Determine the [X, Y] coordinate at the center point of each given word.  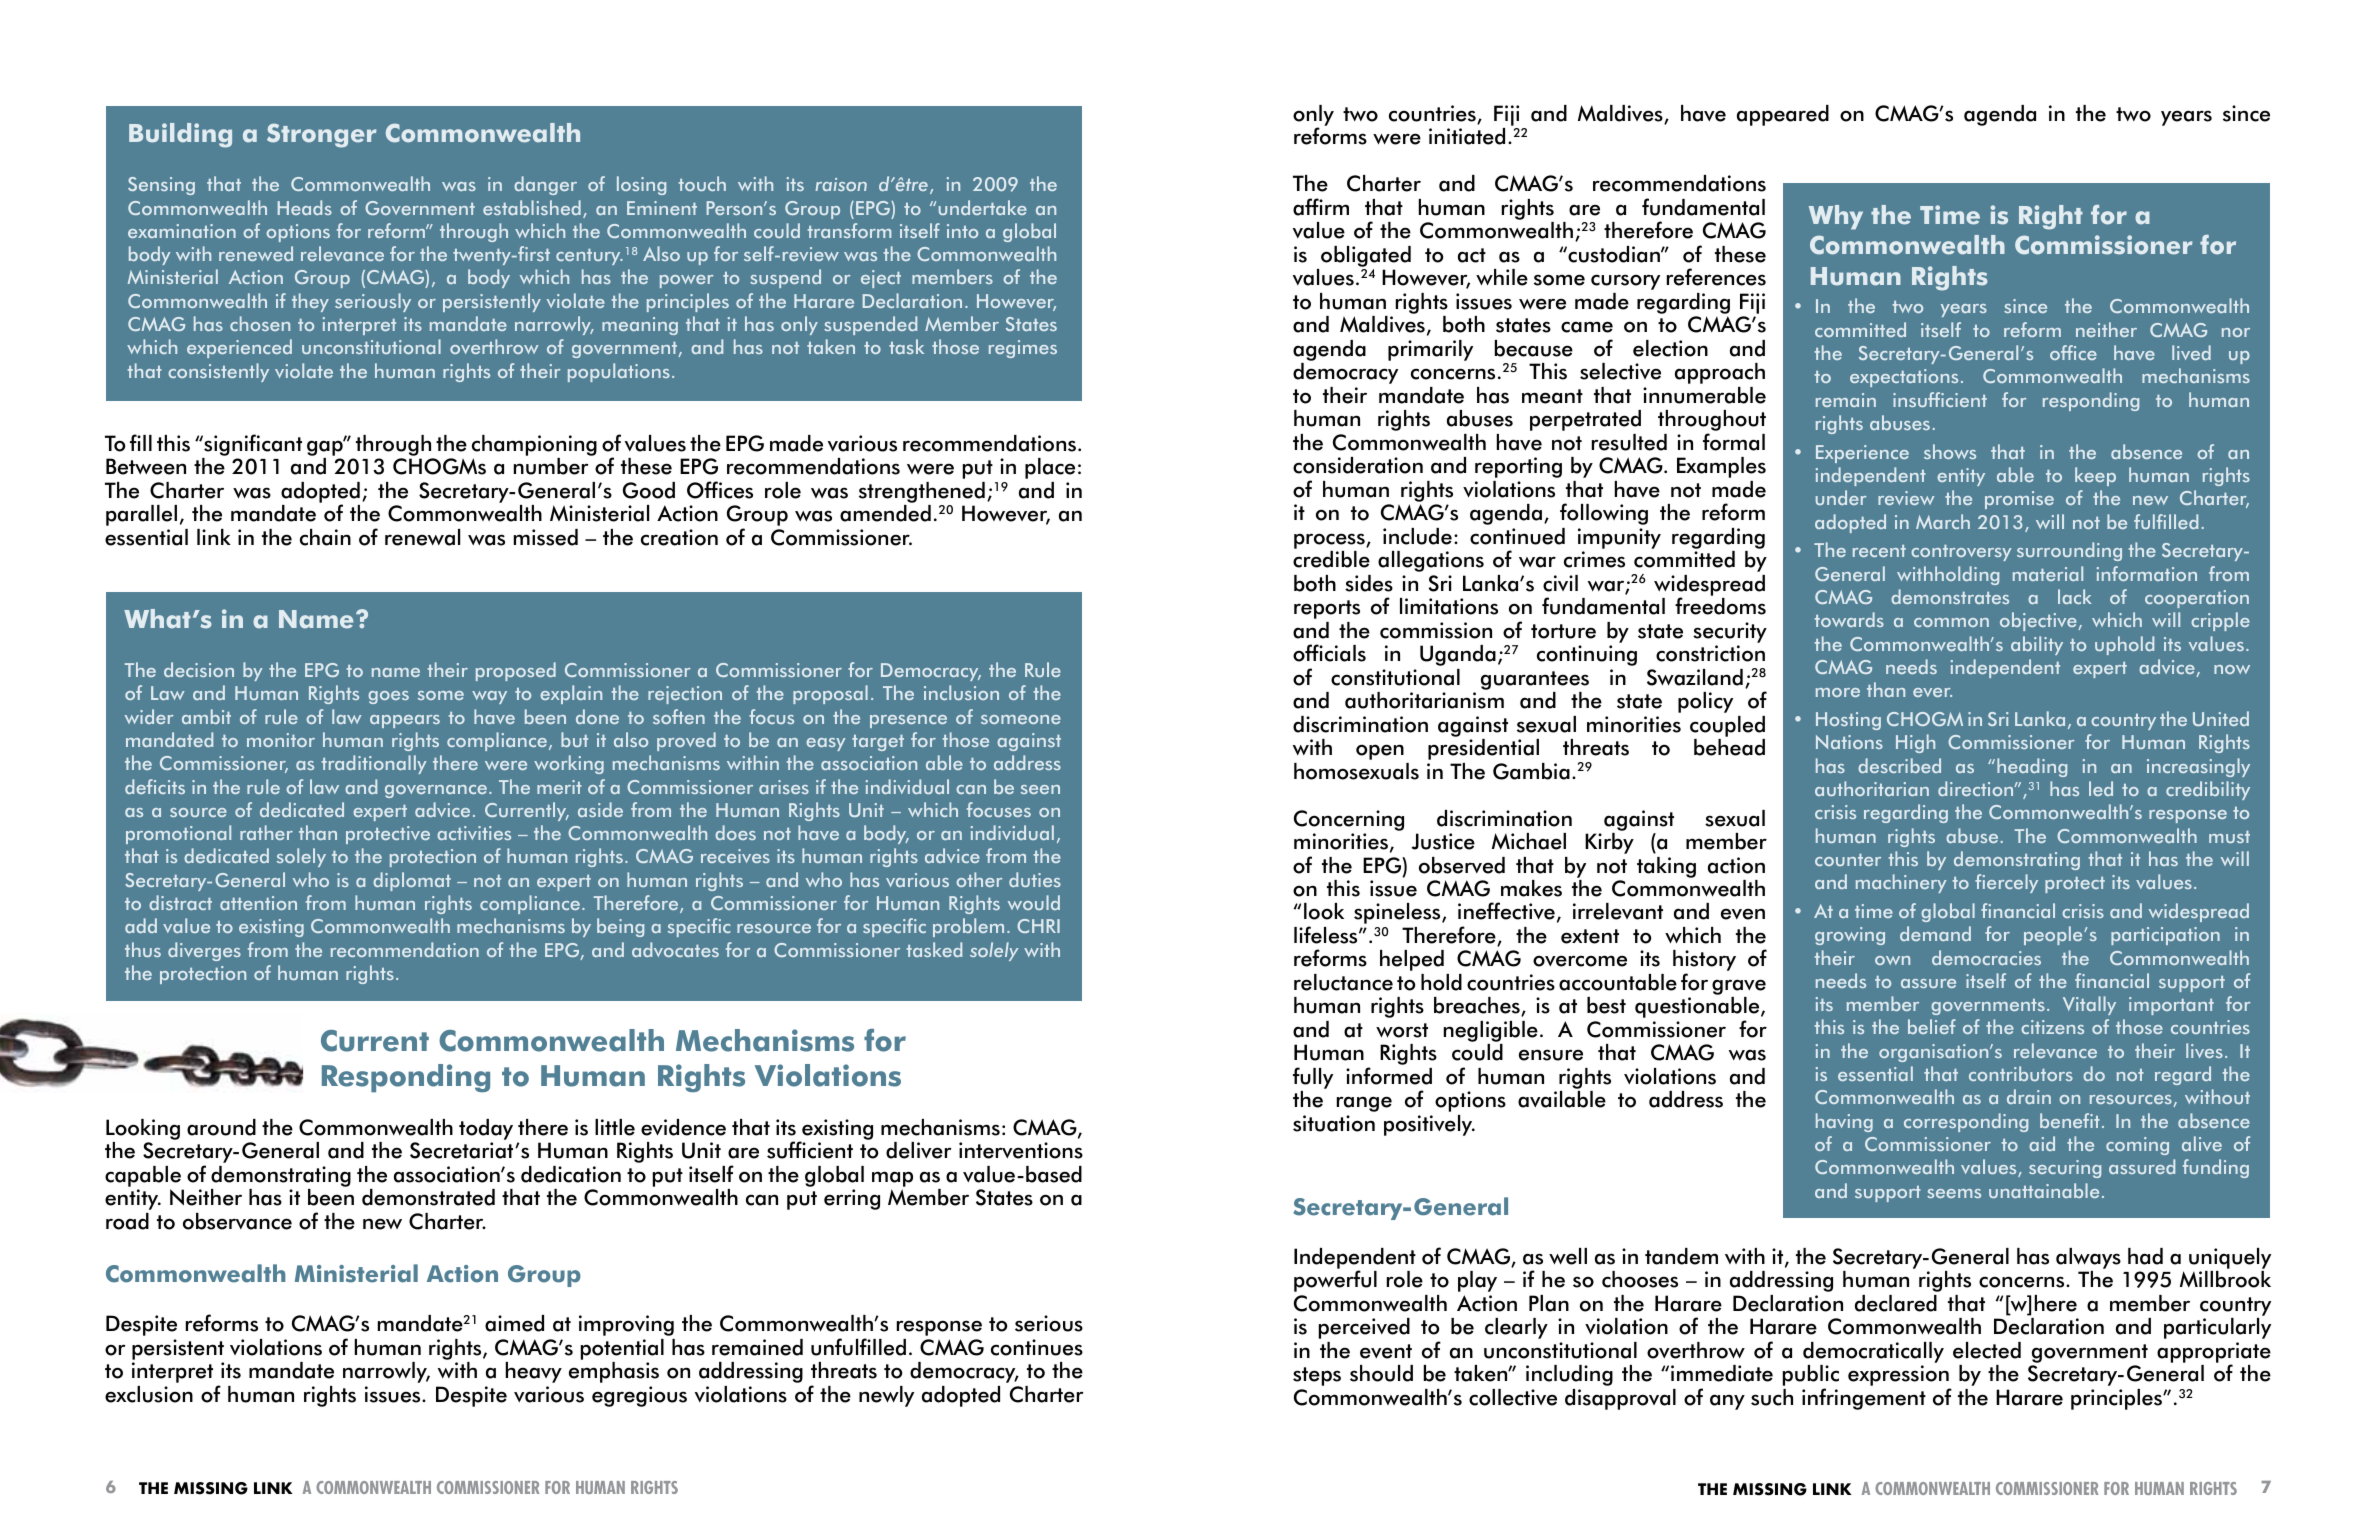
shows [1950, 451]
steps [1317, 1376]
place [1050, 468]
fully [1313, 1079]
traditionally [374, 764]
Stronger [321, 135]
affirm [1321, 207]
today [486, 1129]
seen [1040, 789]
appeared [1783, 115]
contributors [2021, 1073]
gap [326, 449]
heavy [534, 1372]
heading [2032, 767]
